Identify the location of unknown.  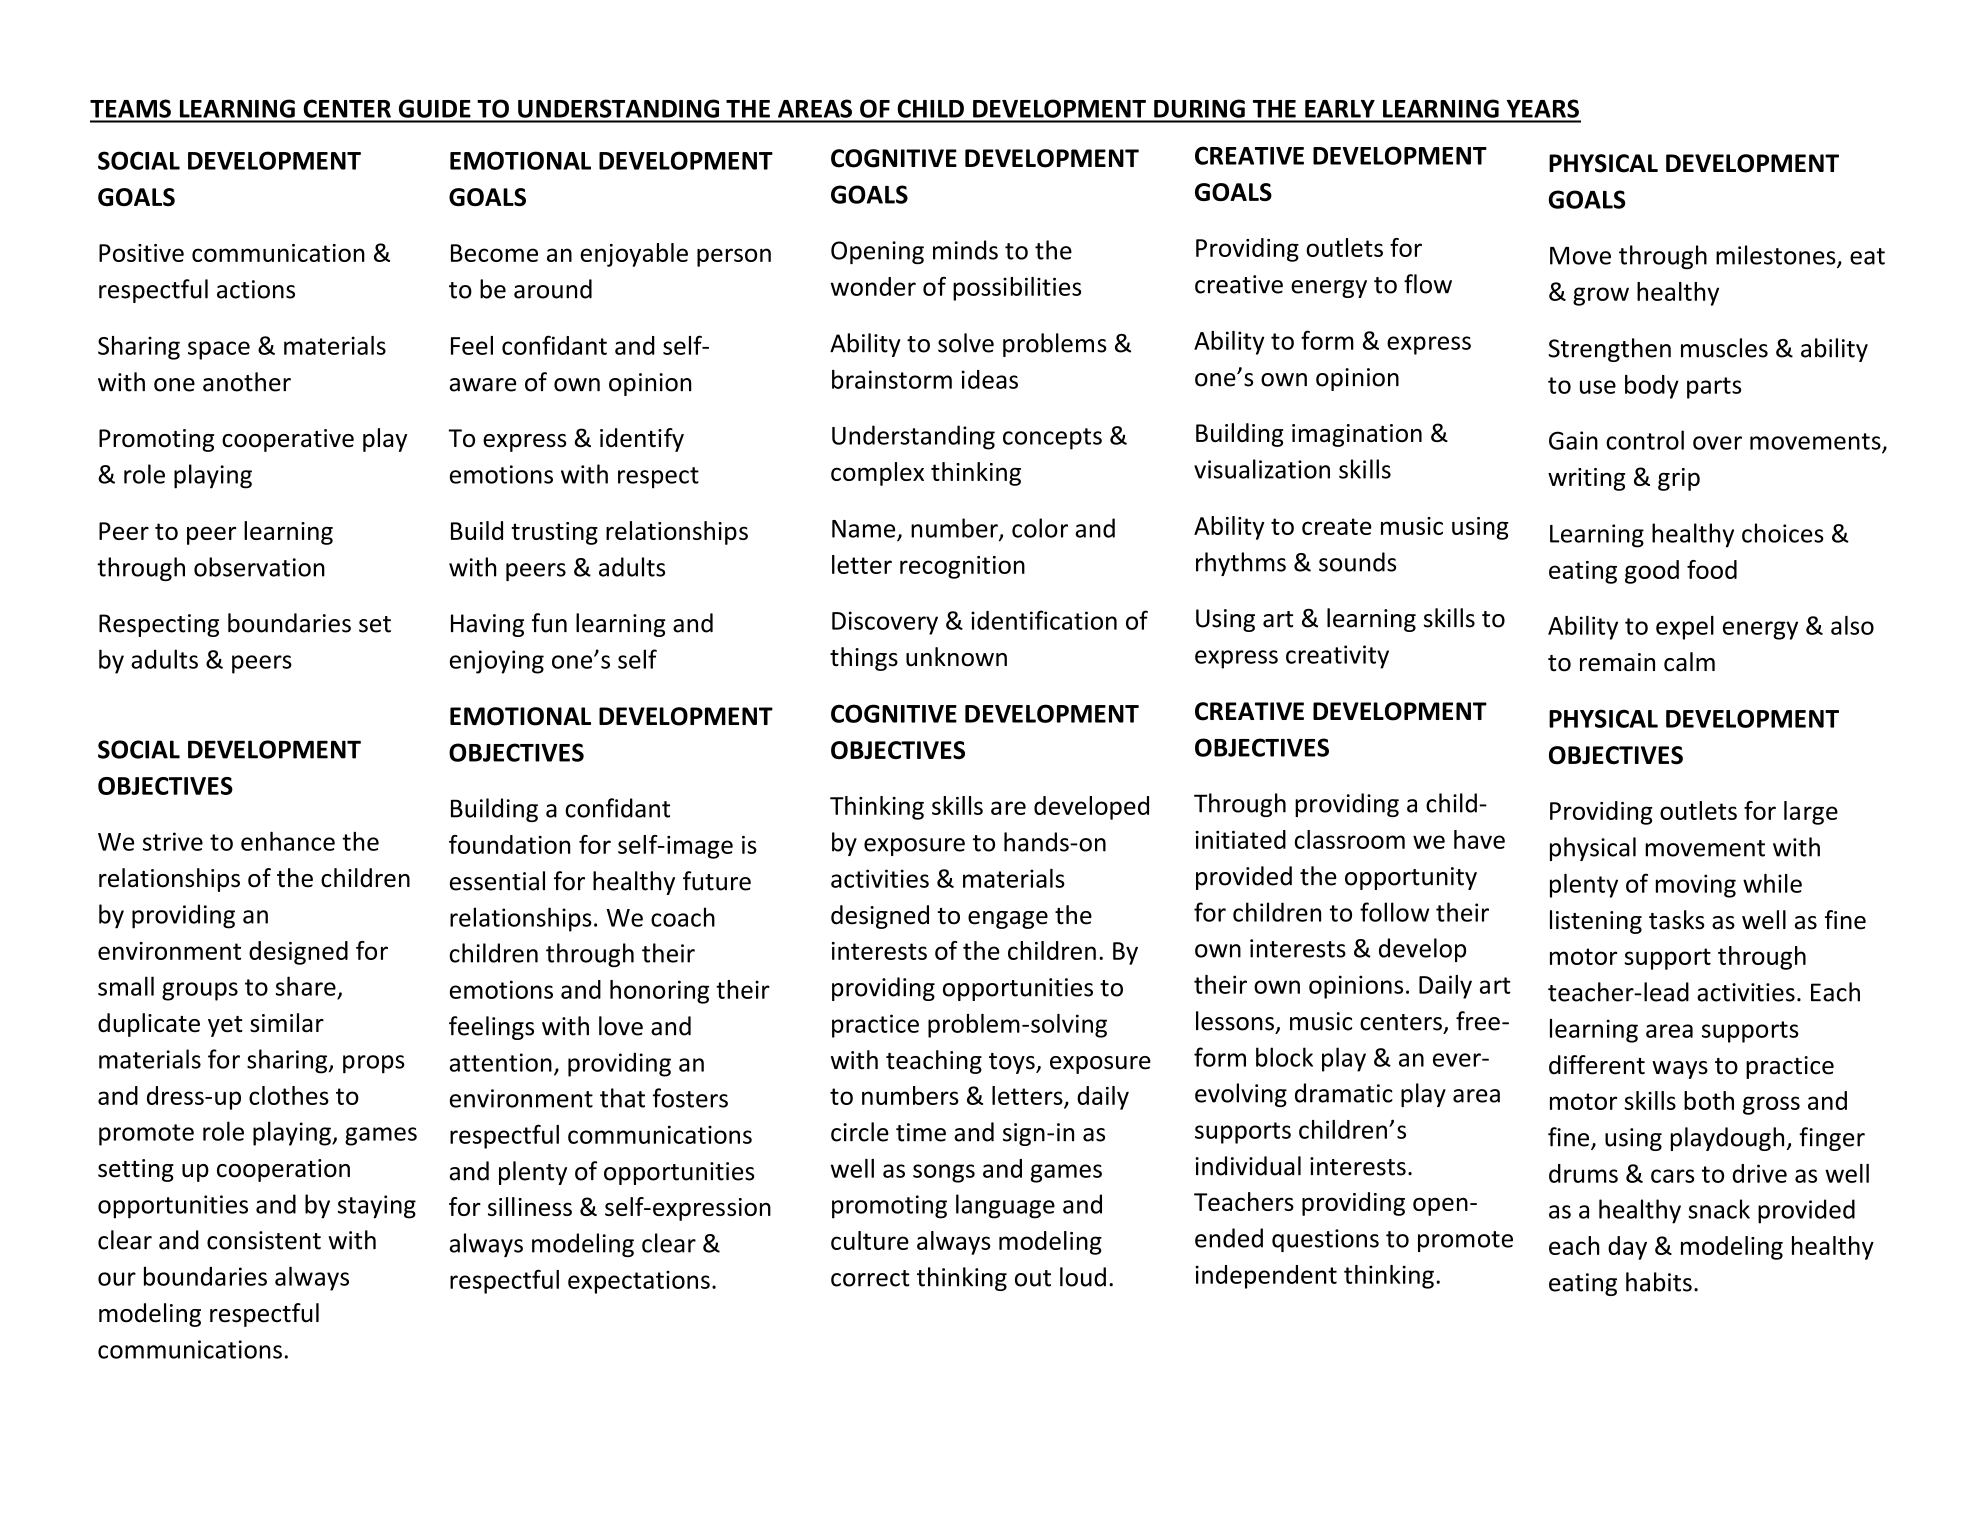
(956, 657).
